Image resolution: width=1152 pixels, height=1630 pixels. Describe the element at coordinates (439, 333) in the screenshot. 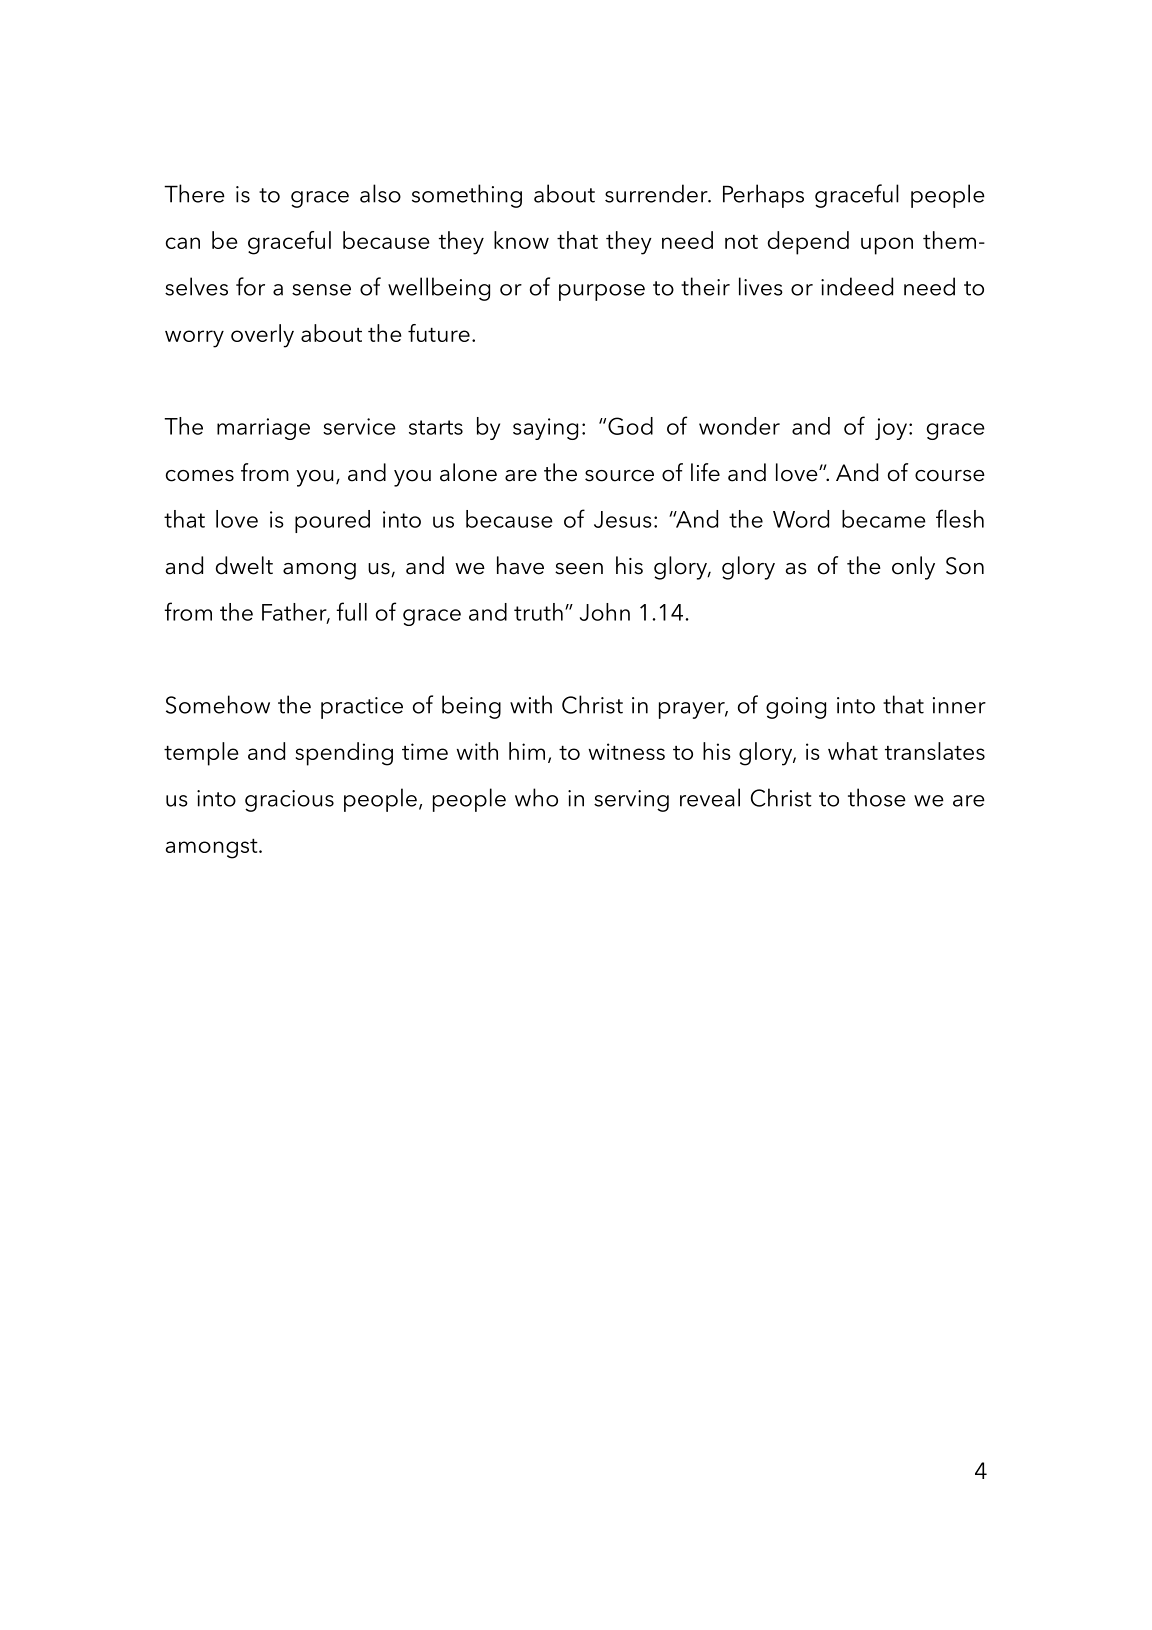

I see `future` at that location.
